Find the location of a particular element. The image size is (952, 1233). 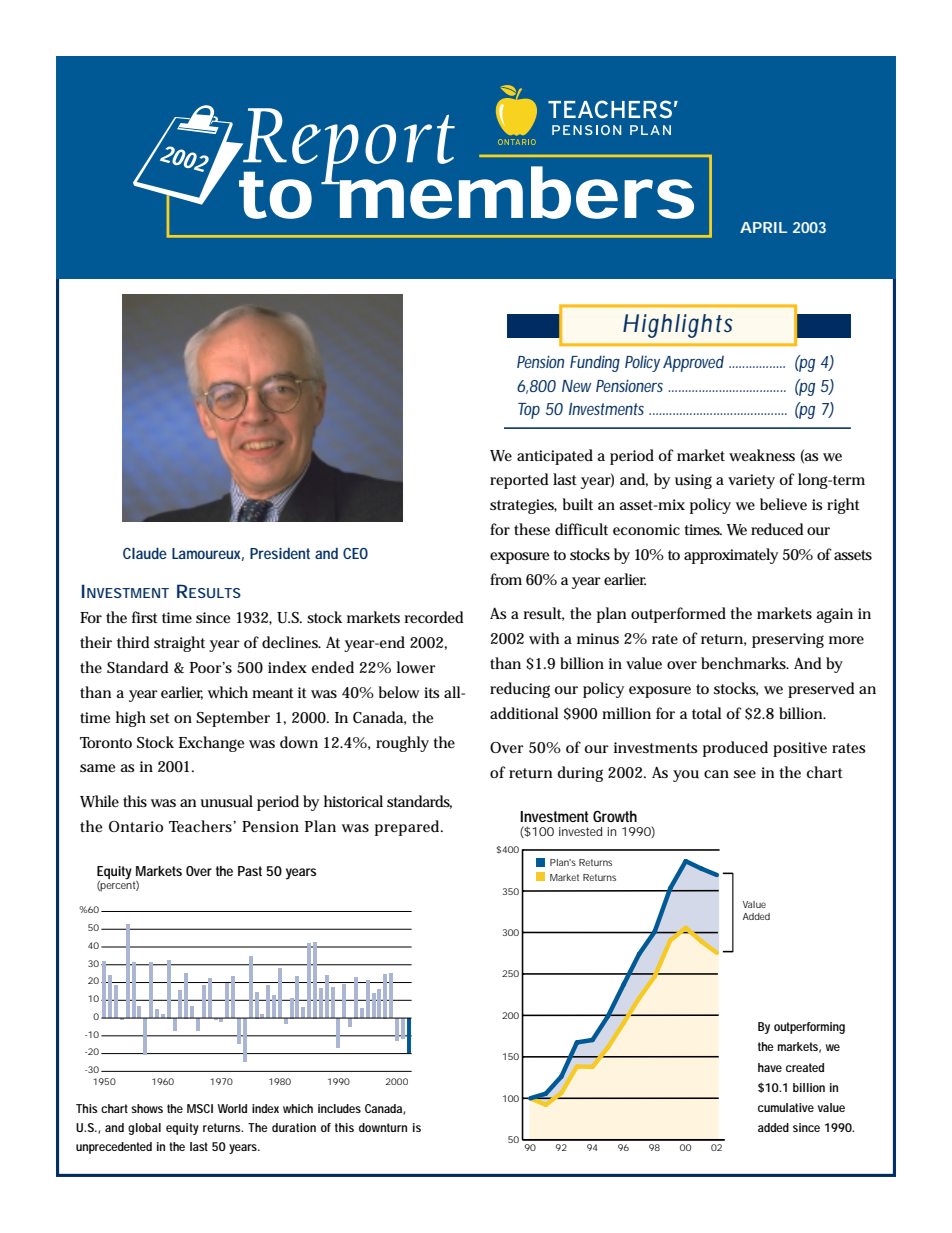

benchmarks is located at coordinates (745, 663).
